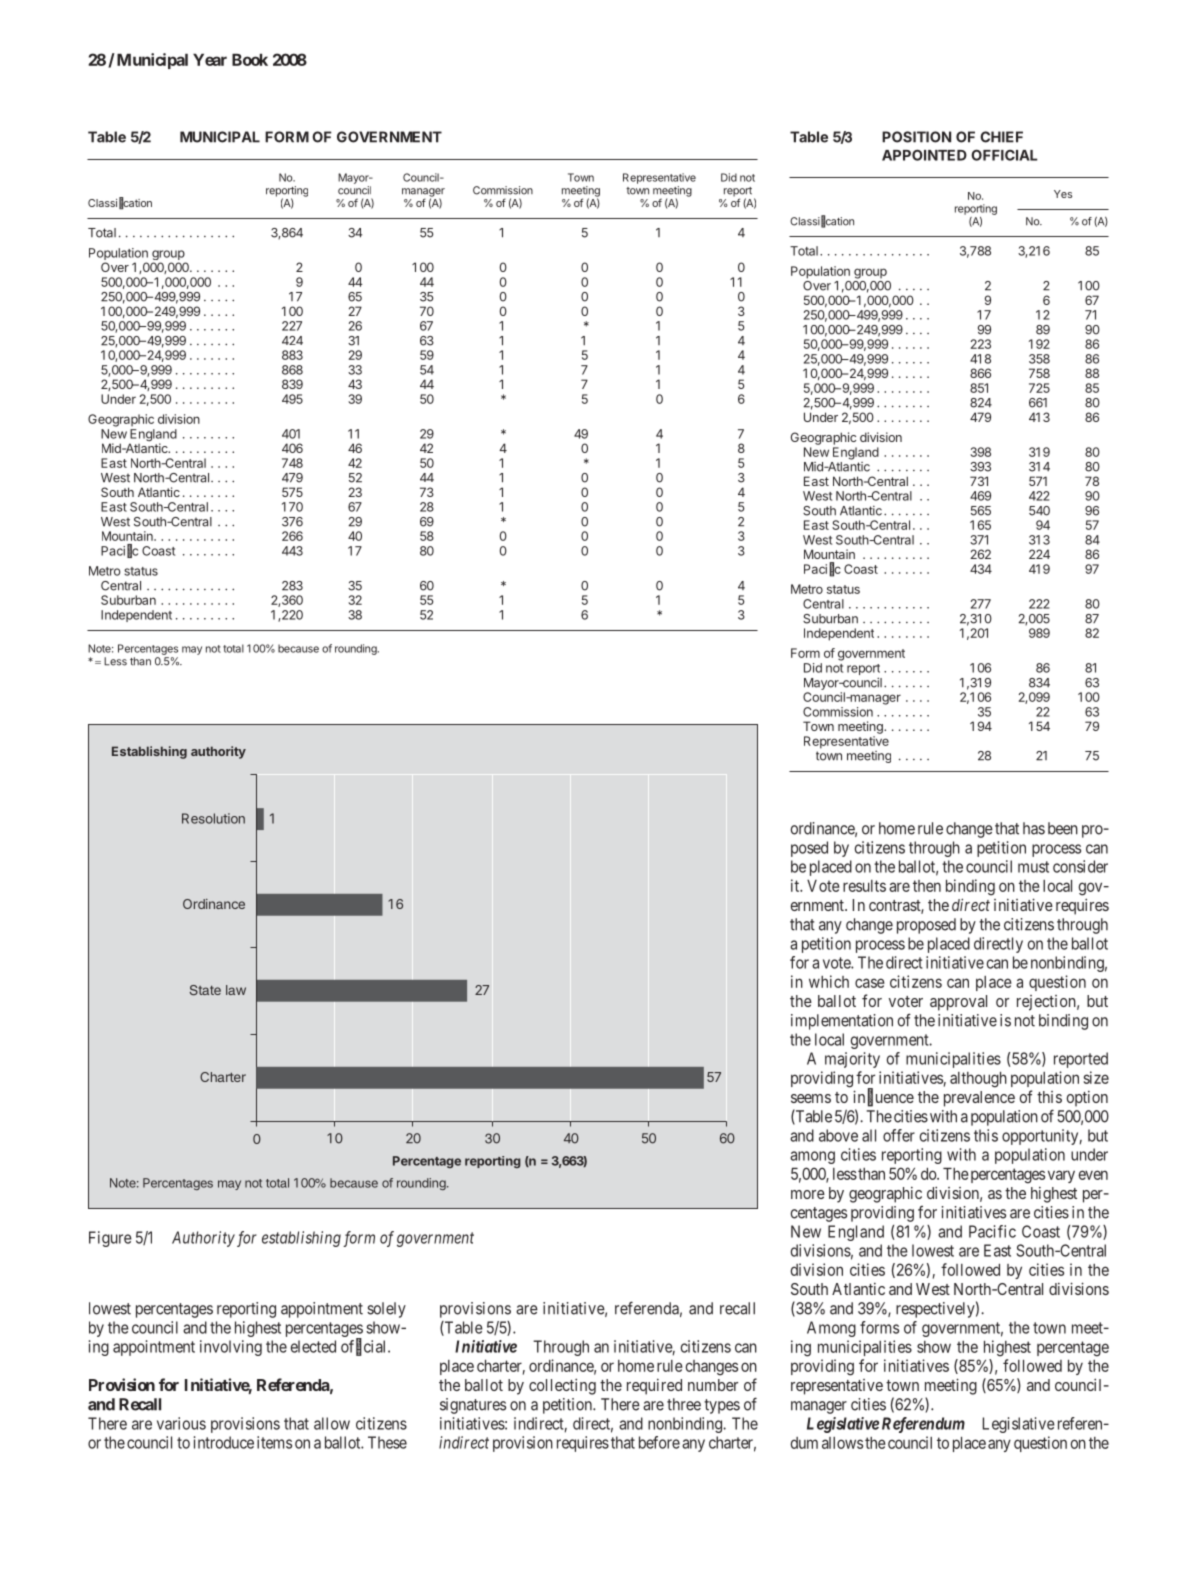  I want to click on POSITION, so click(916, 137).
